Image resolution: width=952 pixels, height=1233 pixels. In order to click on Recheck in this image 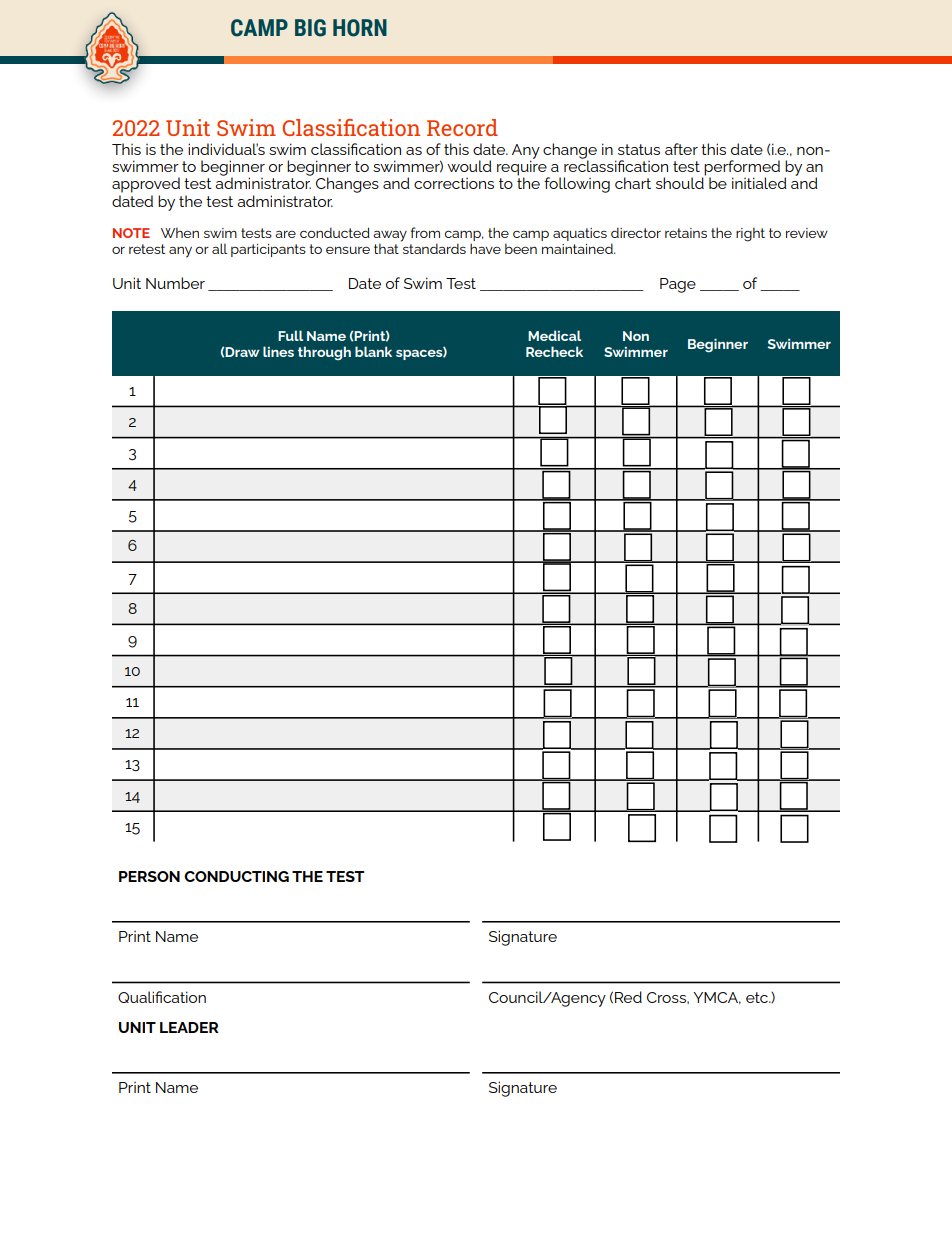, I will do `click(554, 351)`.
